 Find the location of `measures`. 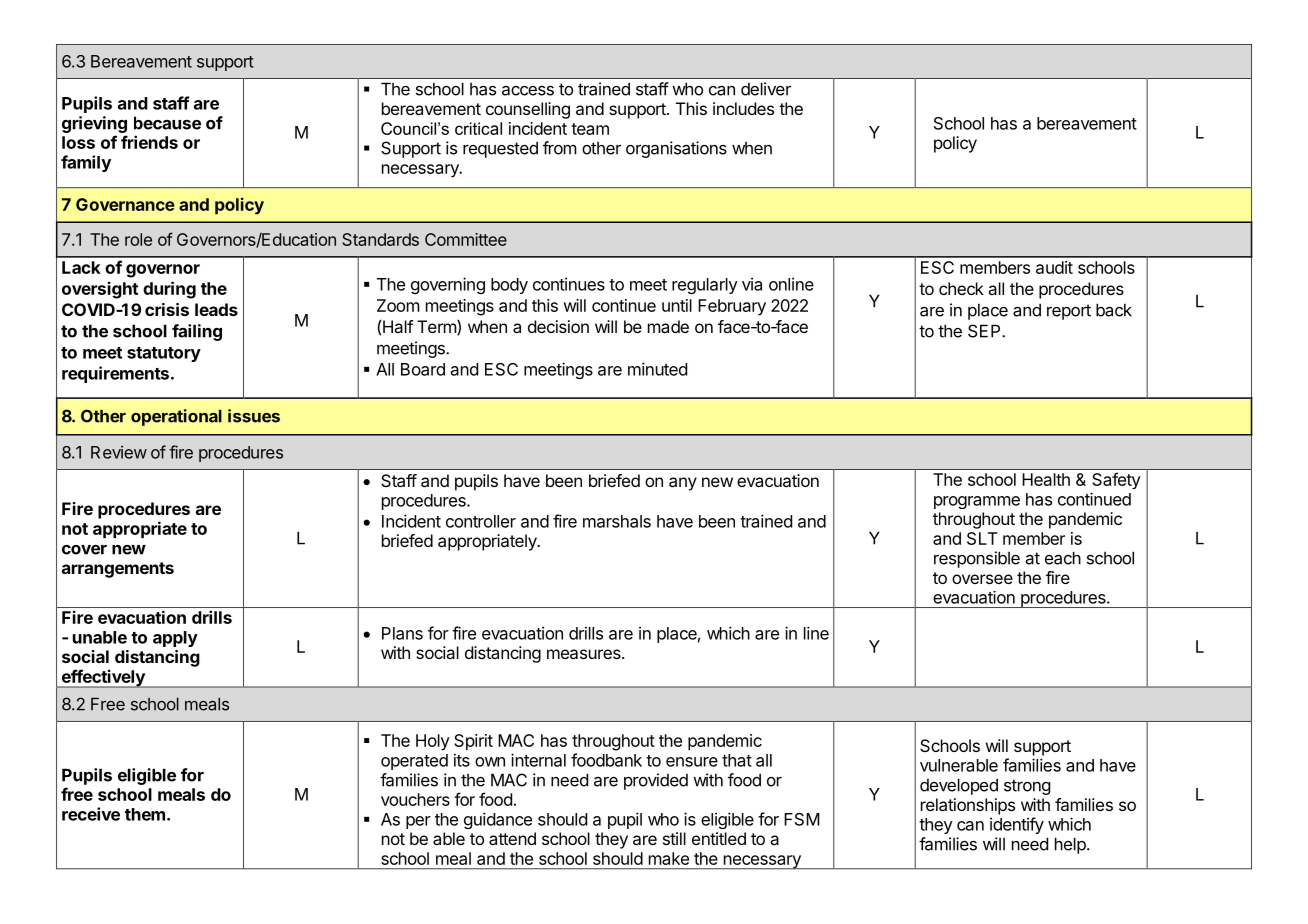

measures is located at coordinates (585, 654).
